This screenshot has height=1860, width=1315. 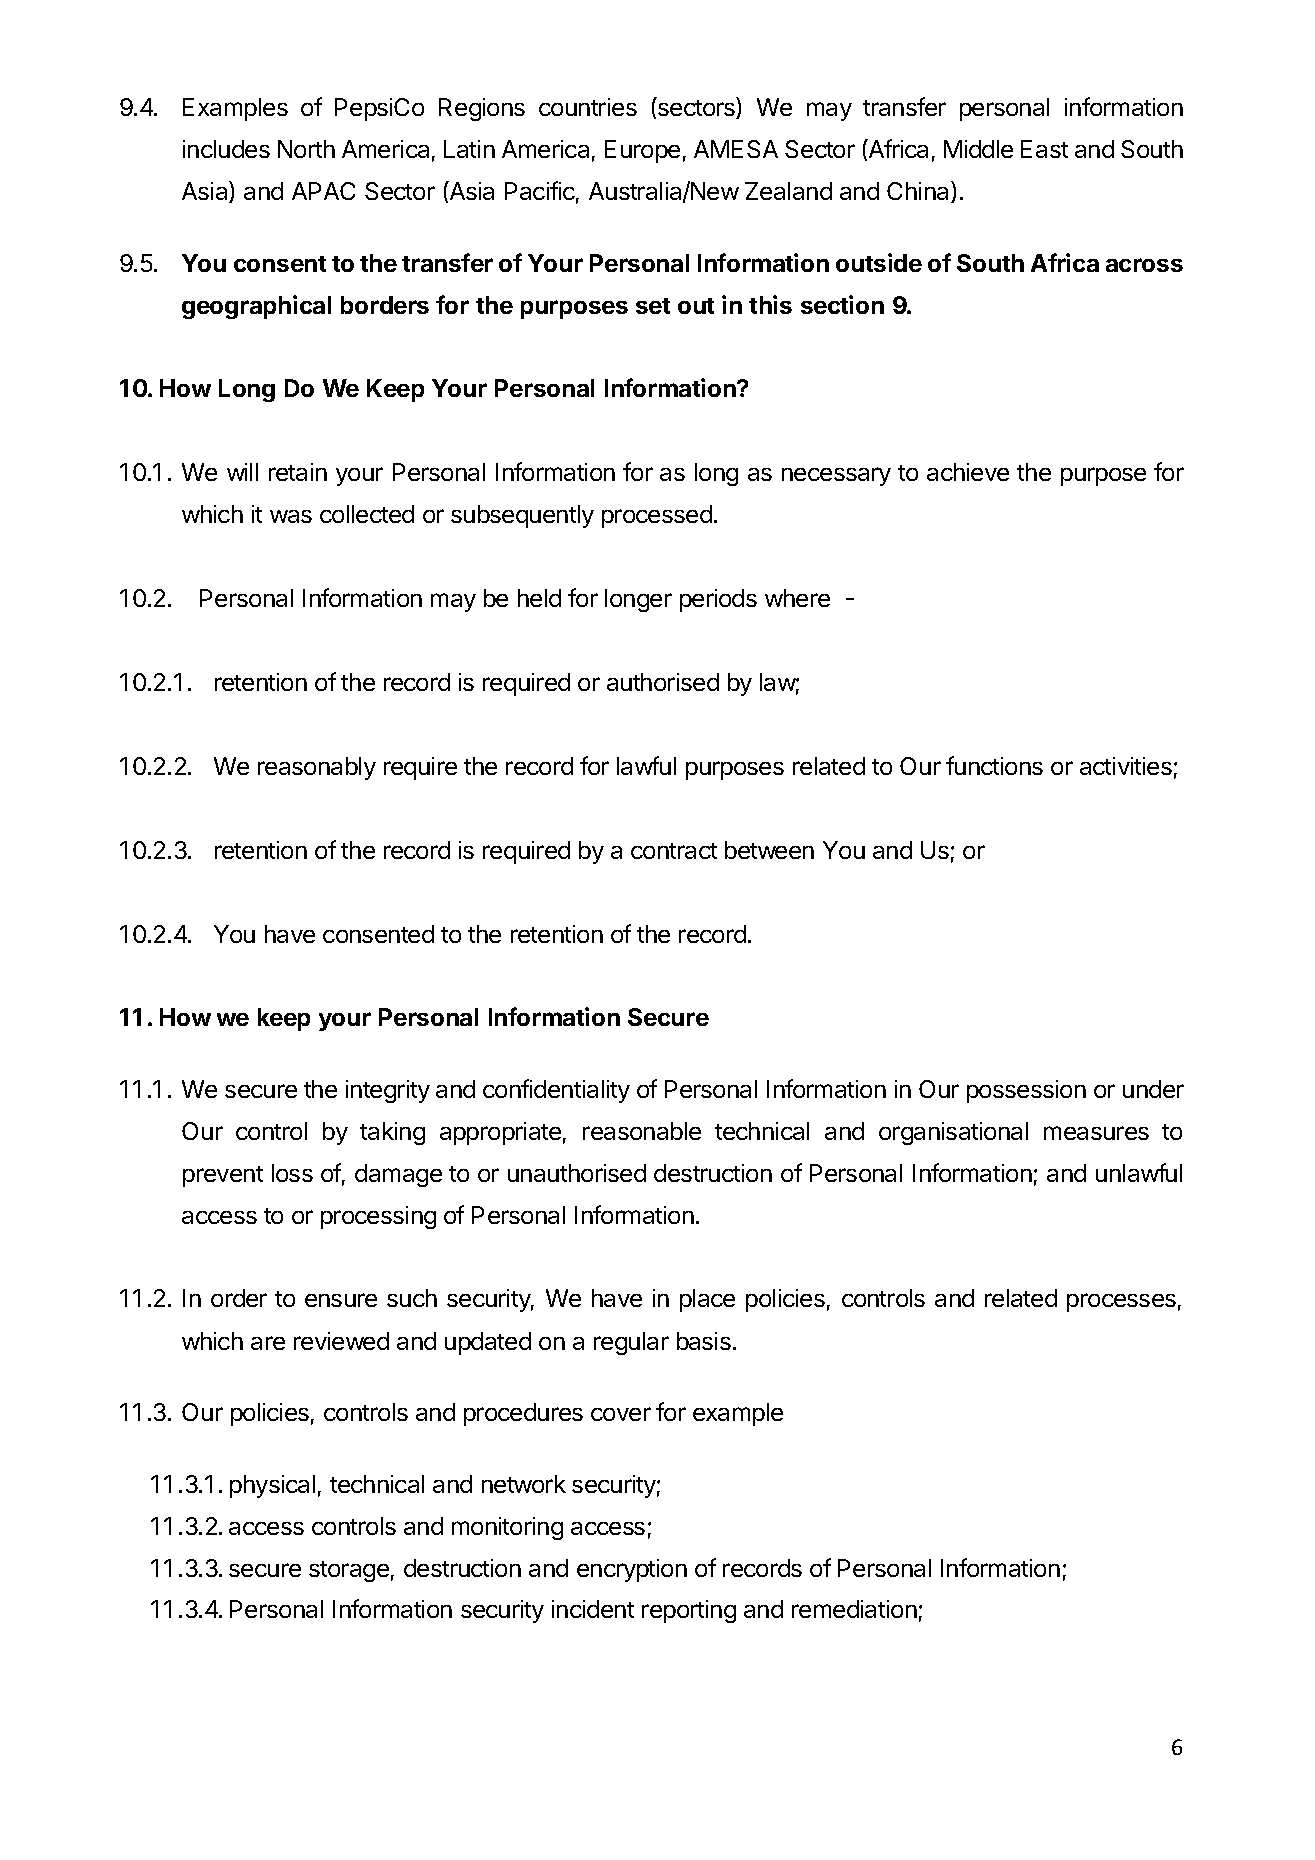 What do you see at coordinates (1044, 149) in the screenshot?
I see `East` at bounding box center [1044, 149].
